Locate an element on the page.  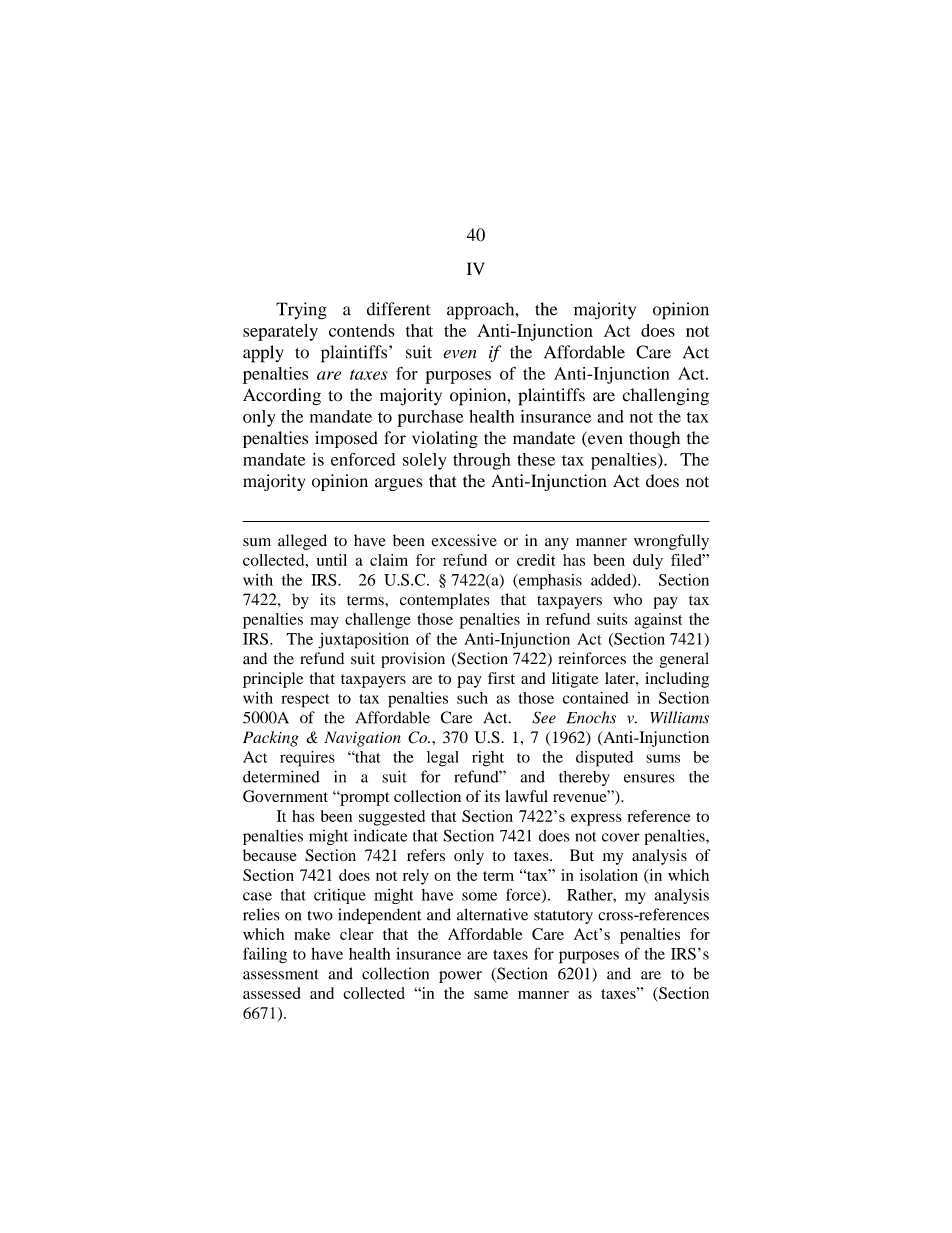
challenging is located at coordinates (665, 396).
